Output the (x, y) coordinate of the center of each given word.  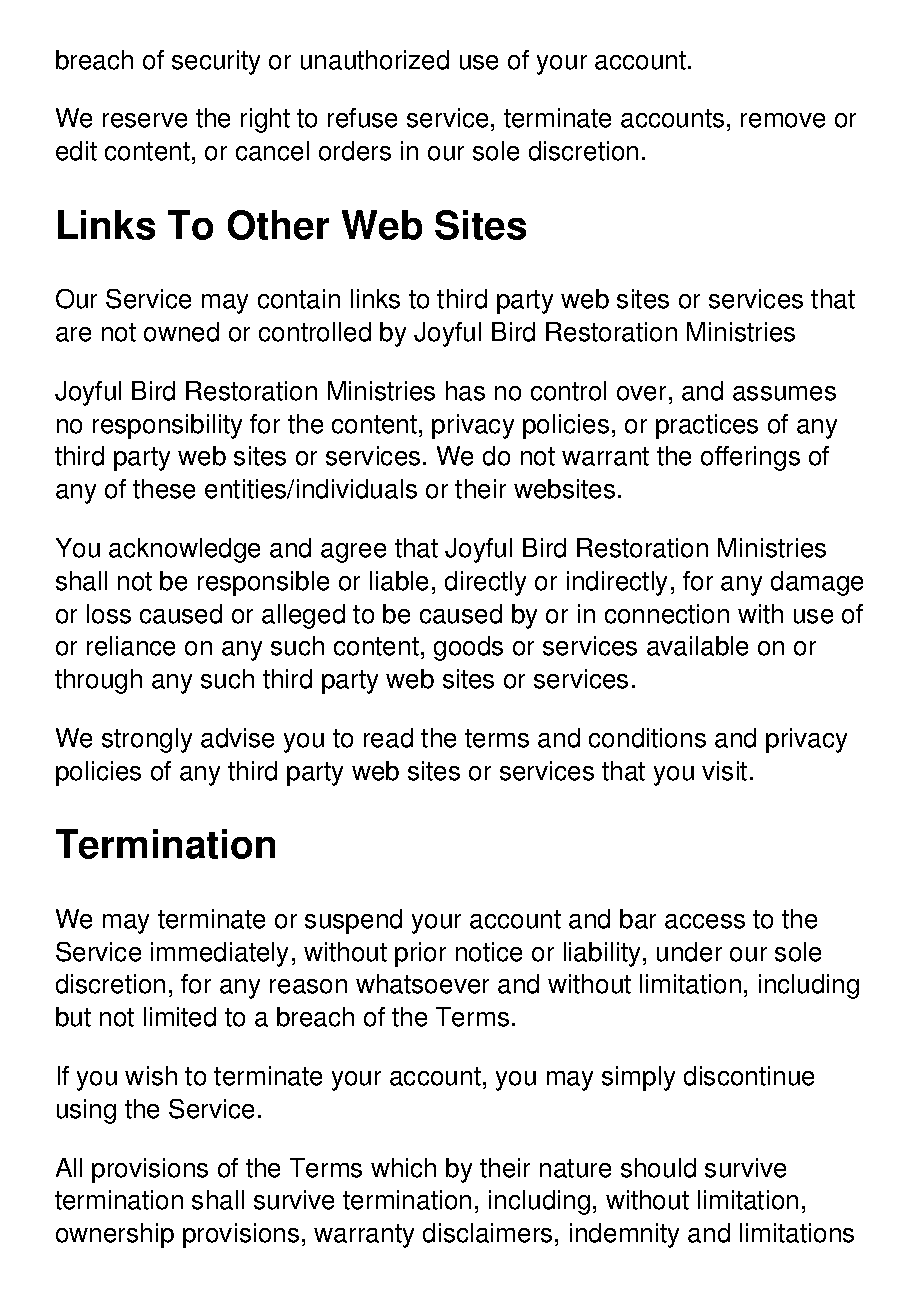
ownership (115, 1235)
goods (468, 648)
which (403, 1168)
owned (181, 332)
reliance (131, 646)
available (697, 646)
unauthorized (375, 60)
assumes (784, 393)
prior (420, 954)
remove (783, 120)
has (465, 391)
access (705, 921)
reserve (145, 120)
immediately (219, 954)
